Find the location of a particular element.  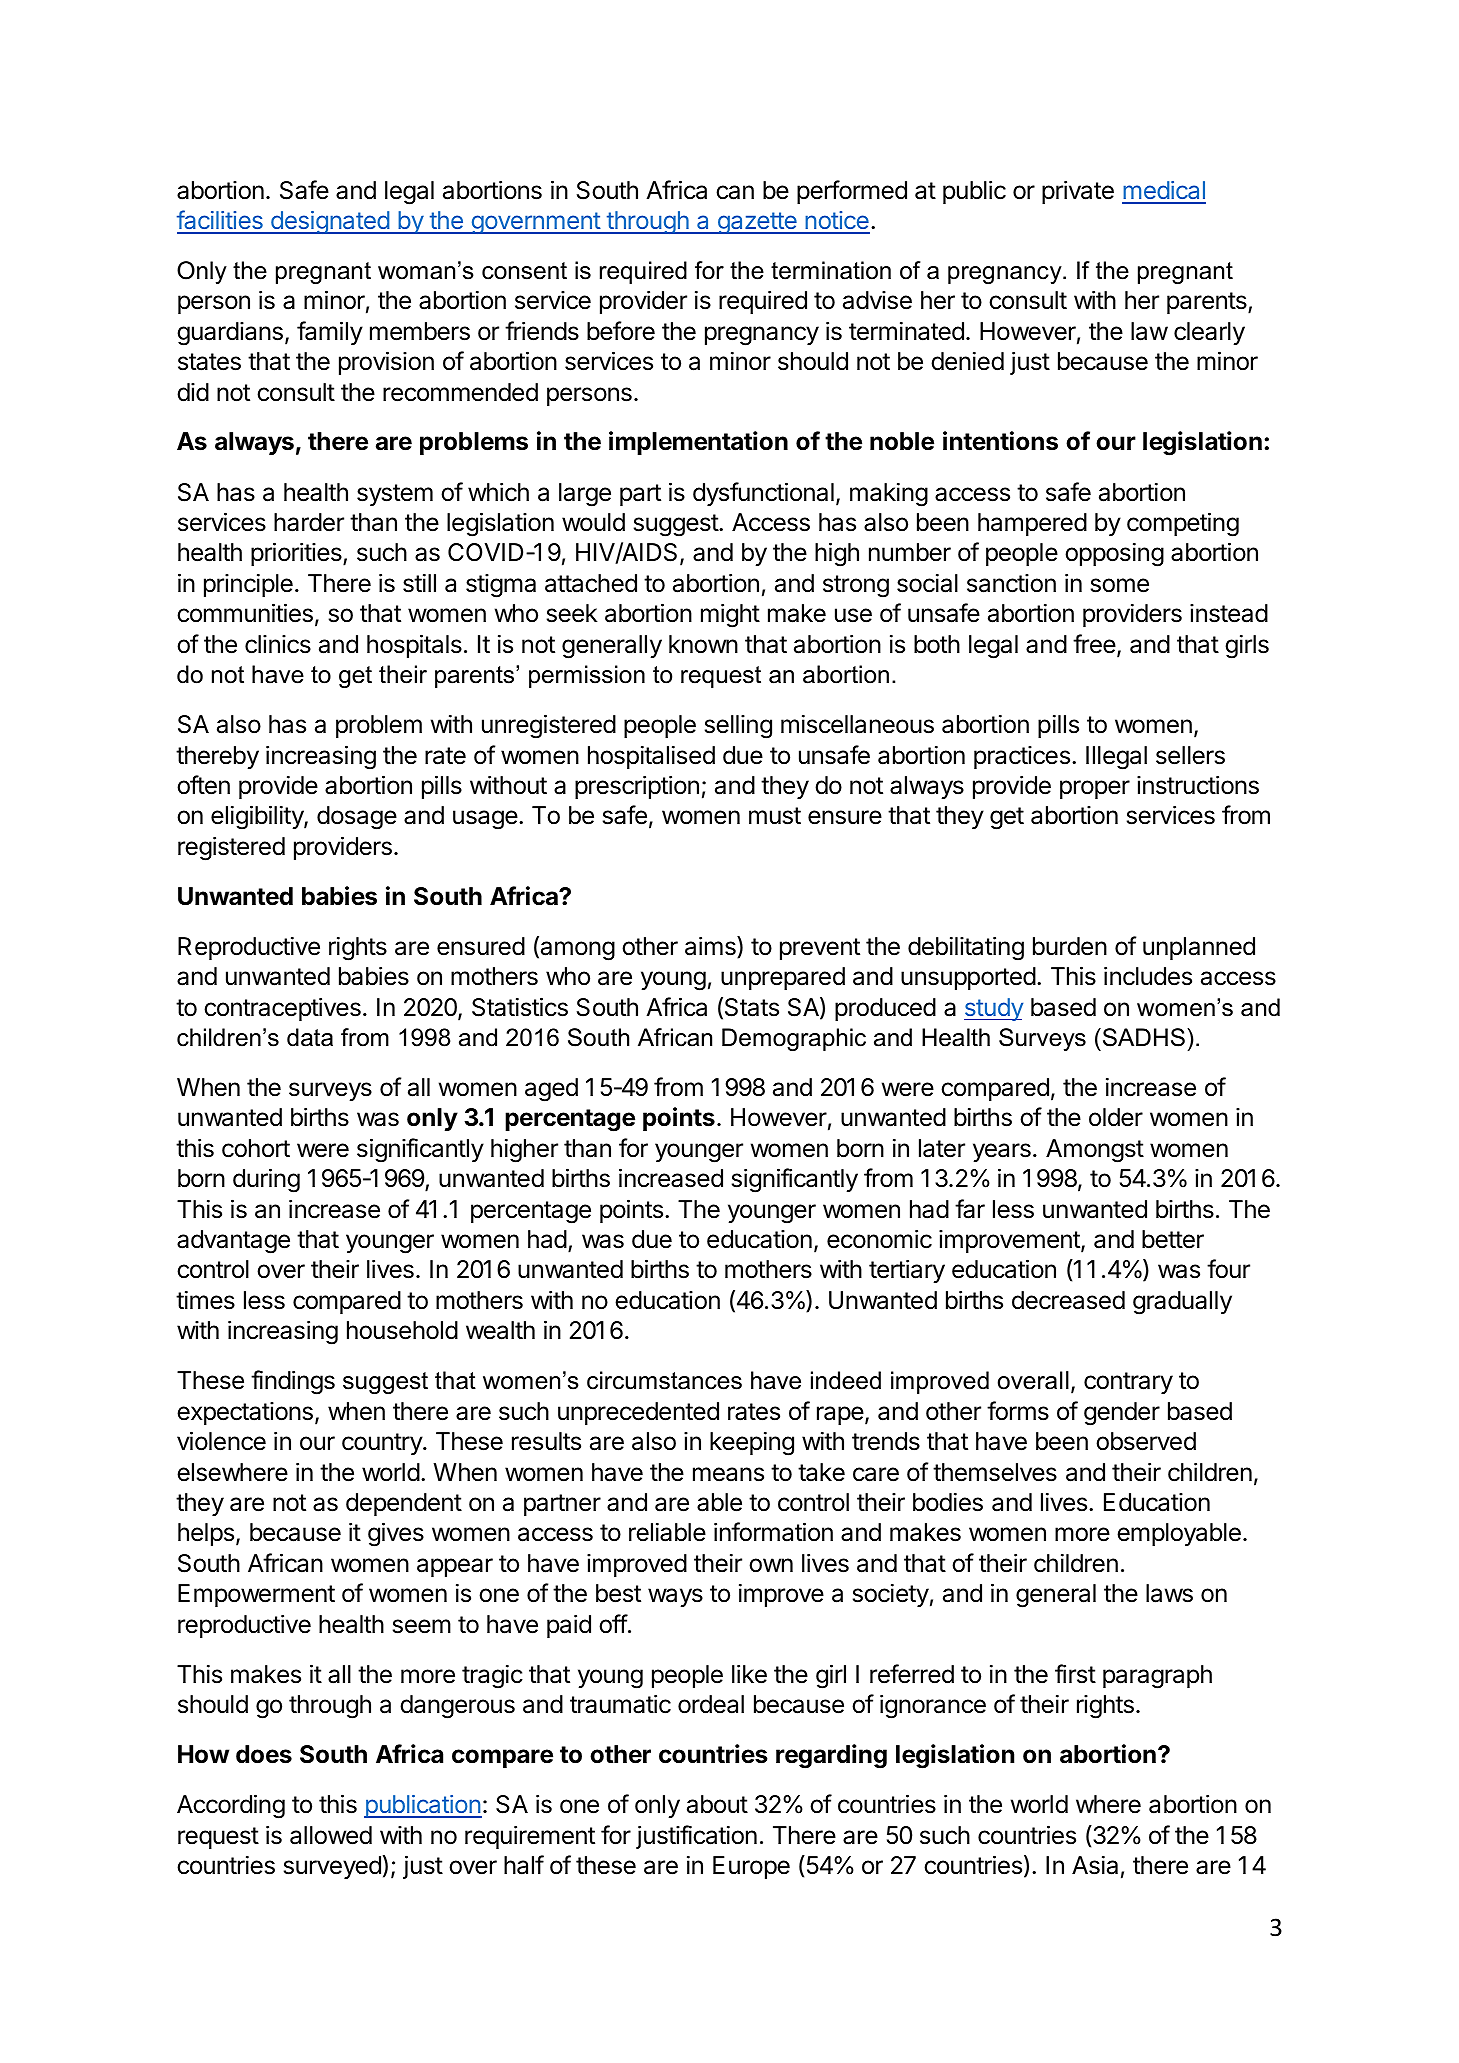

keeping is located at coordinates (752, 1443).
